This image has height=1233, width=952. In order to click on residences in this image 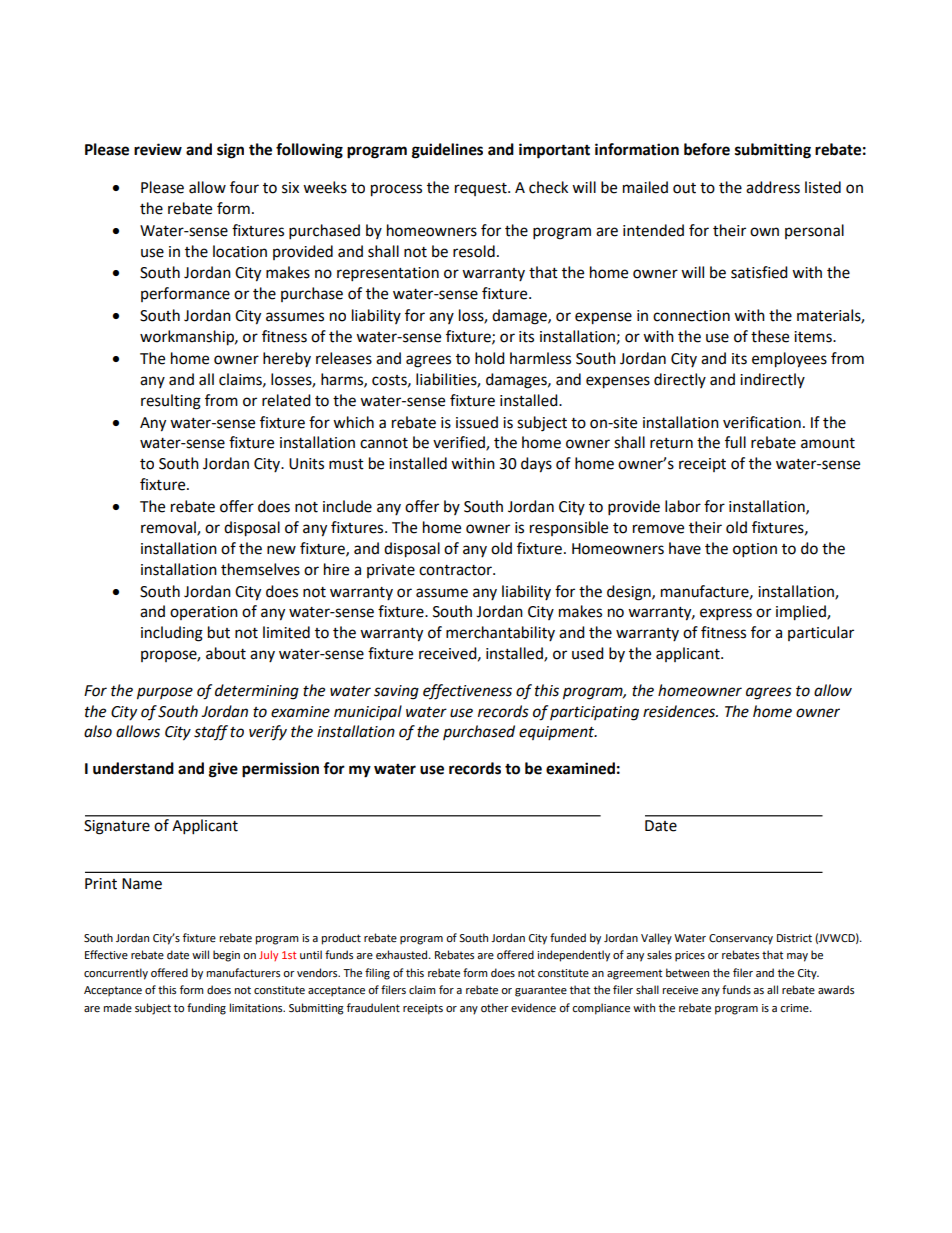, I will do `click(680, 711)`.
